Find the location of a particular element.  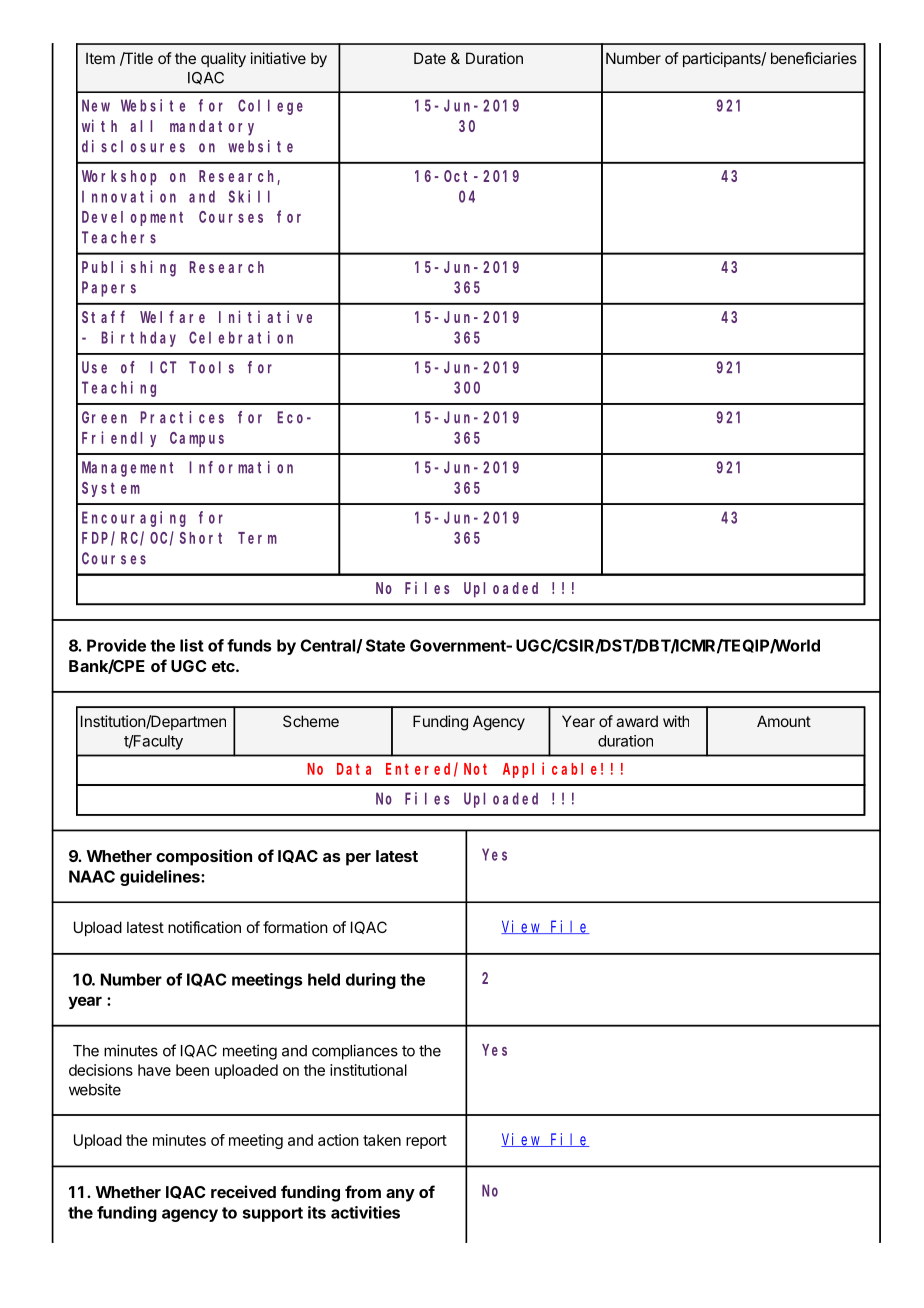

Data is located at coordinates (354, 769).
